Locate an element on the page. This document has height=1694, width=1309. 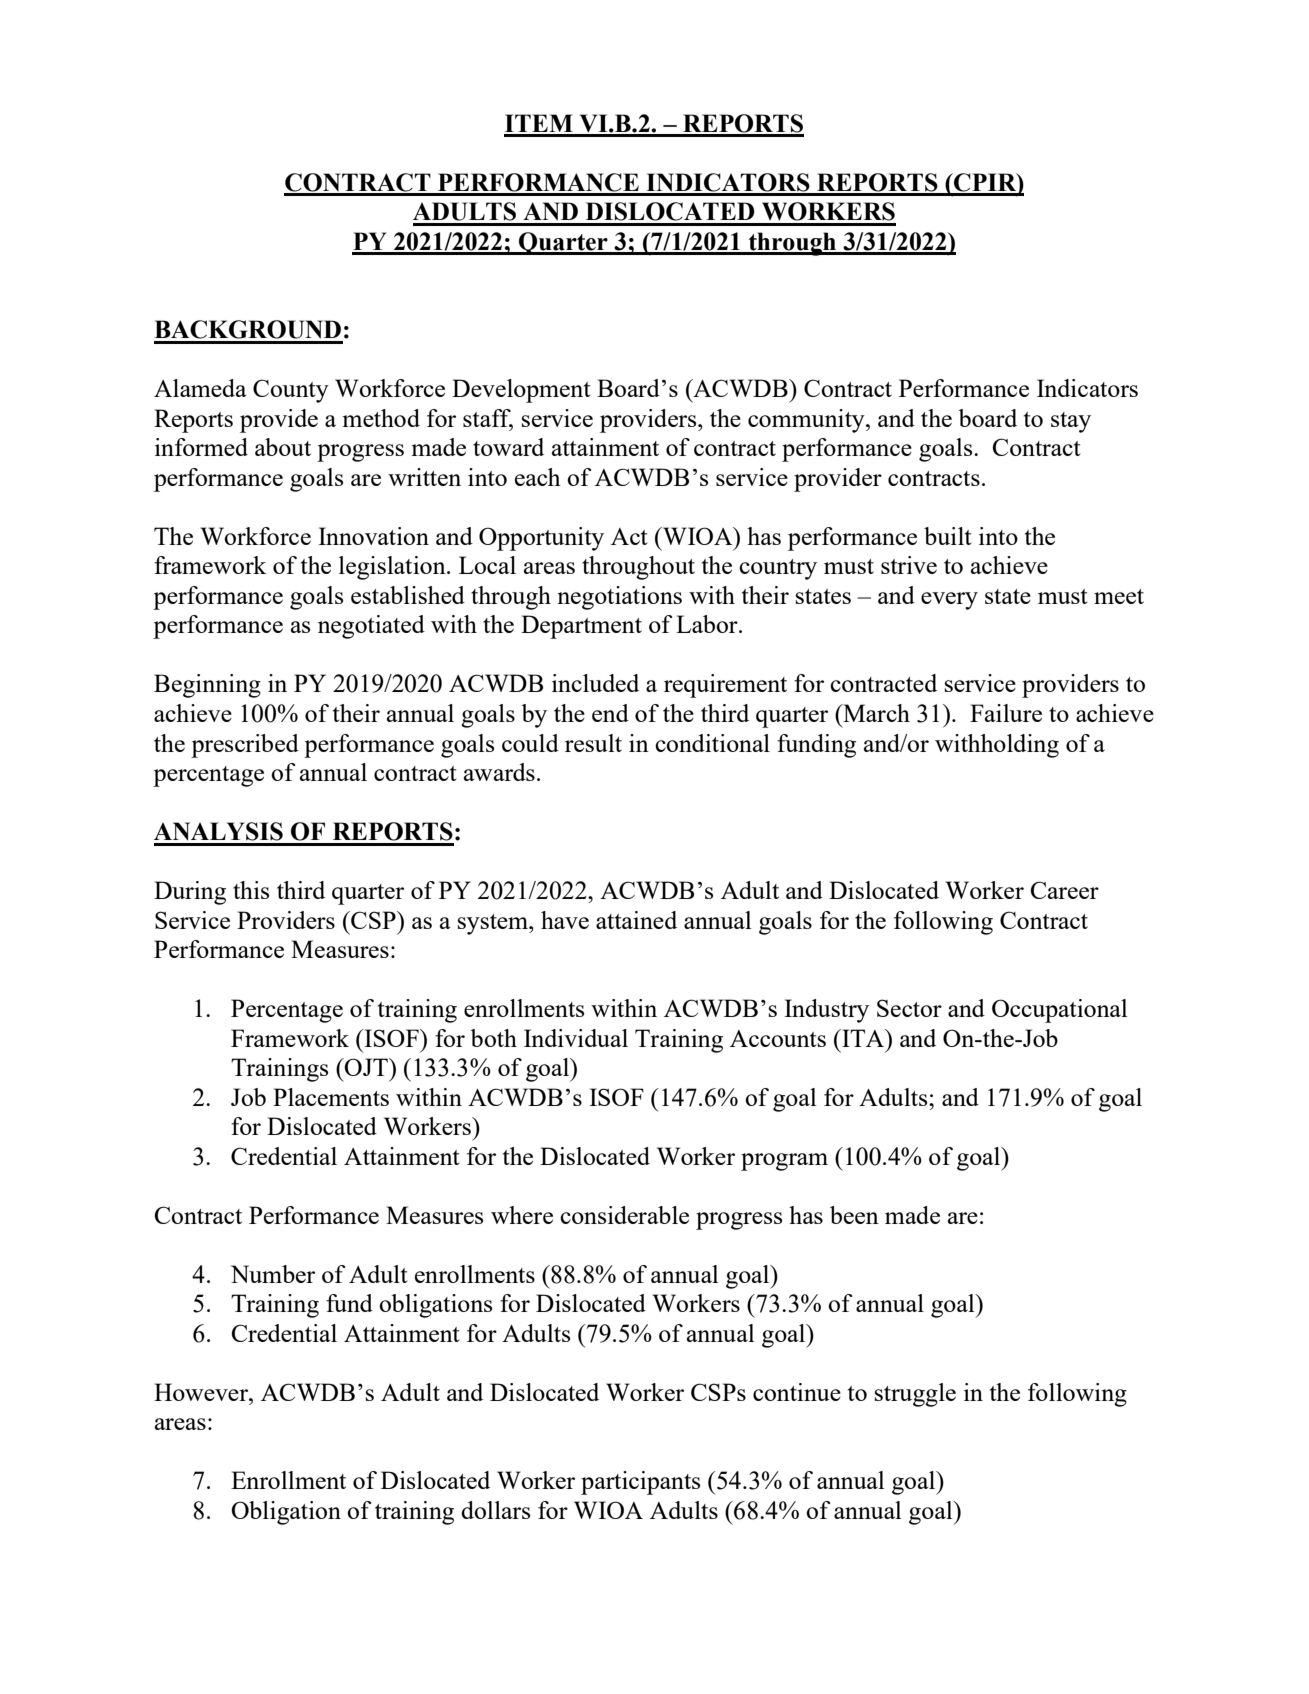
this is located at coordinates (251, 890).
